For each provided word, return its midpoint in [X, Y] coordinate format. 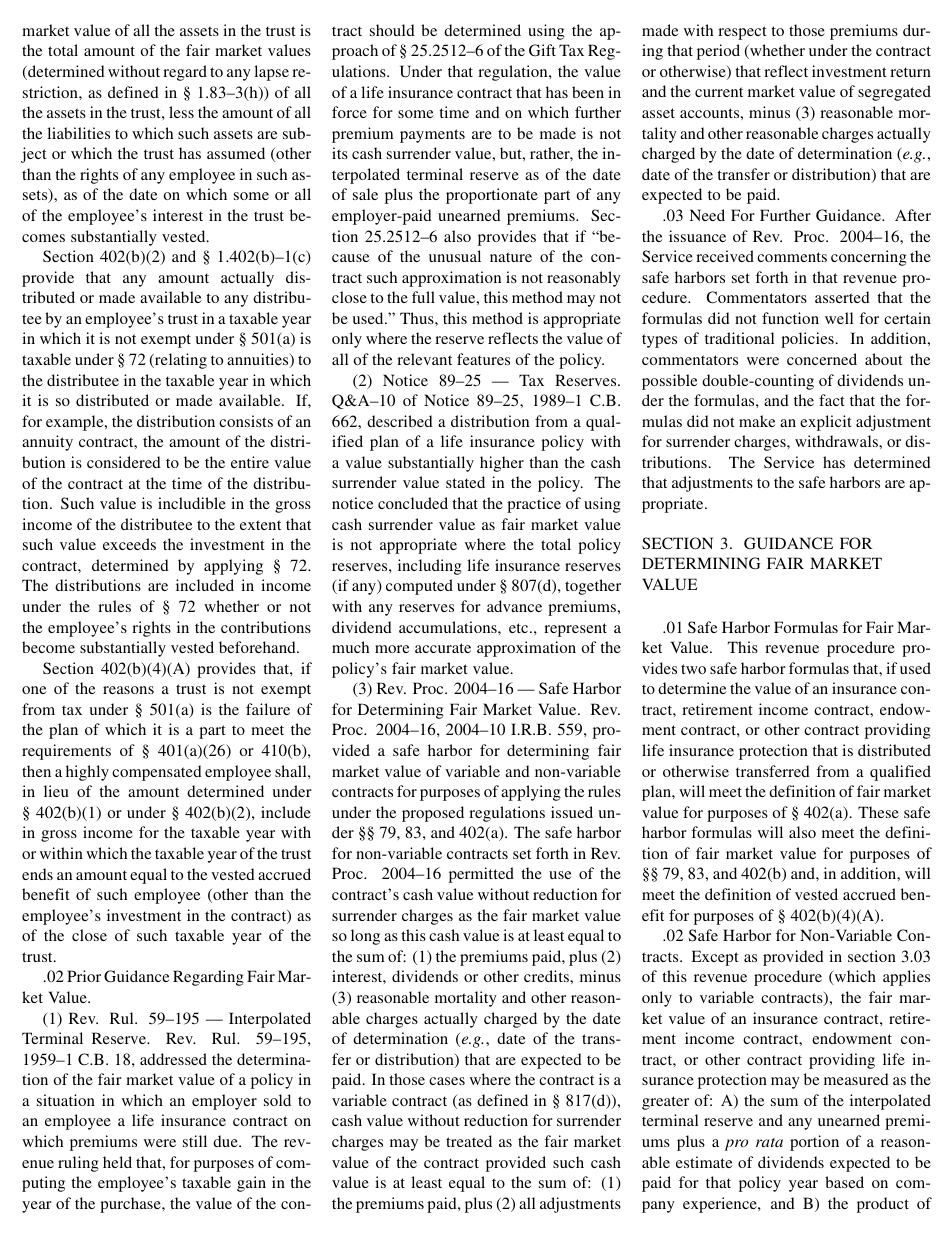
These [878, 812]
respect [742, 33]
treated [469, 1141]
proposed [433, 814]
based [844, 1182]
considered [124, 462]
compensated [157, 773]
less [181, 112]
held [117, 1162]
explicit [826, 423]
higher [502, 464]
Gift [542, 50]
